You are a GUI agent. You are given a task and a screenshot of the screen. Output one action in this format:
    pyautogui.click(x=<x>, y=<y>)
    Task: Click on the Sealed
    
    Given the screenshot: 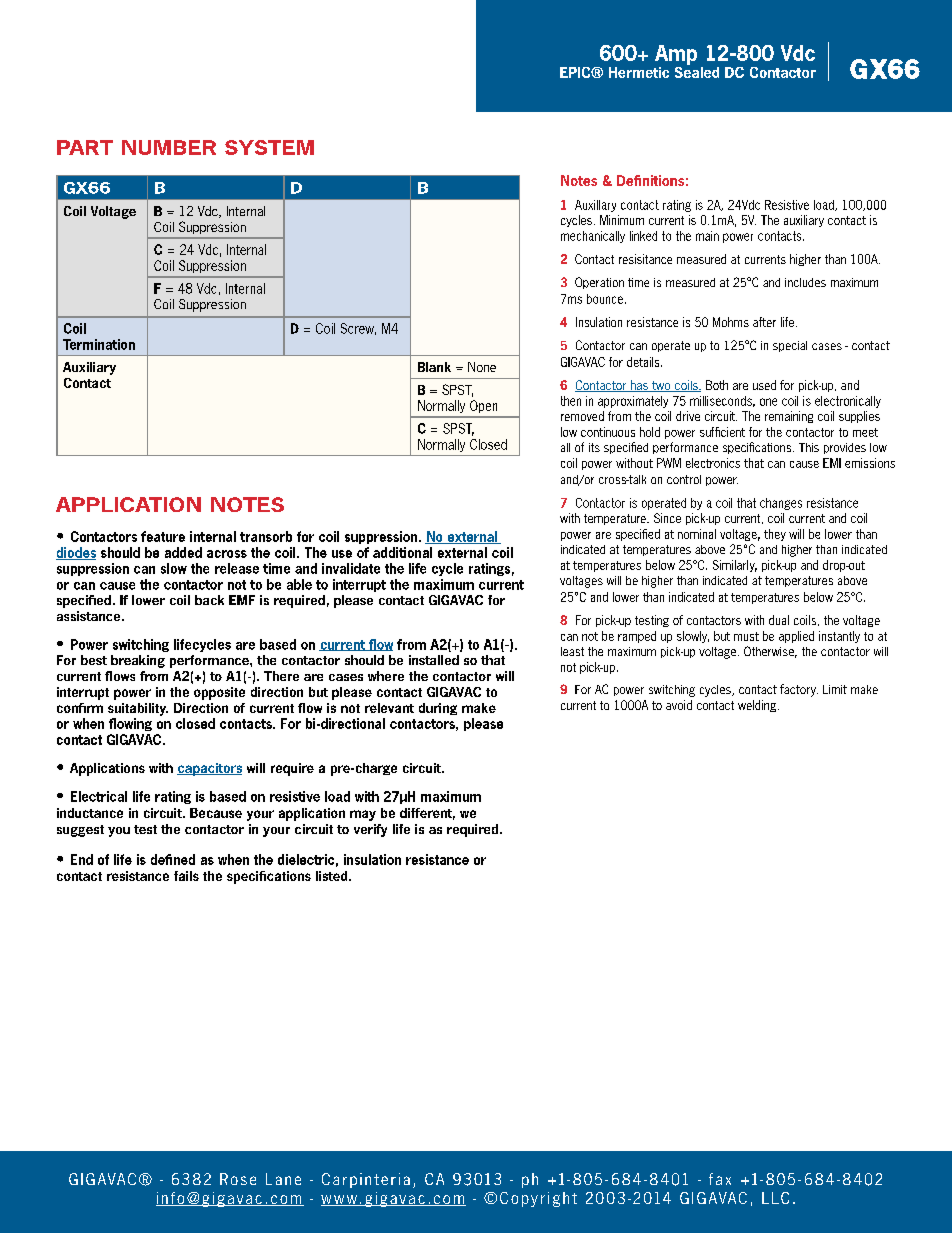 What is the action you would take?
    pyautogui.click(x=697, y=71)
